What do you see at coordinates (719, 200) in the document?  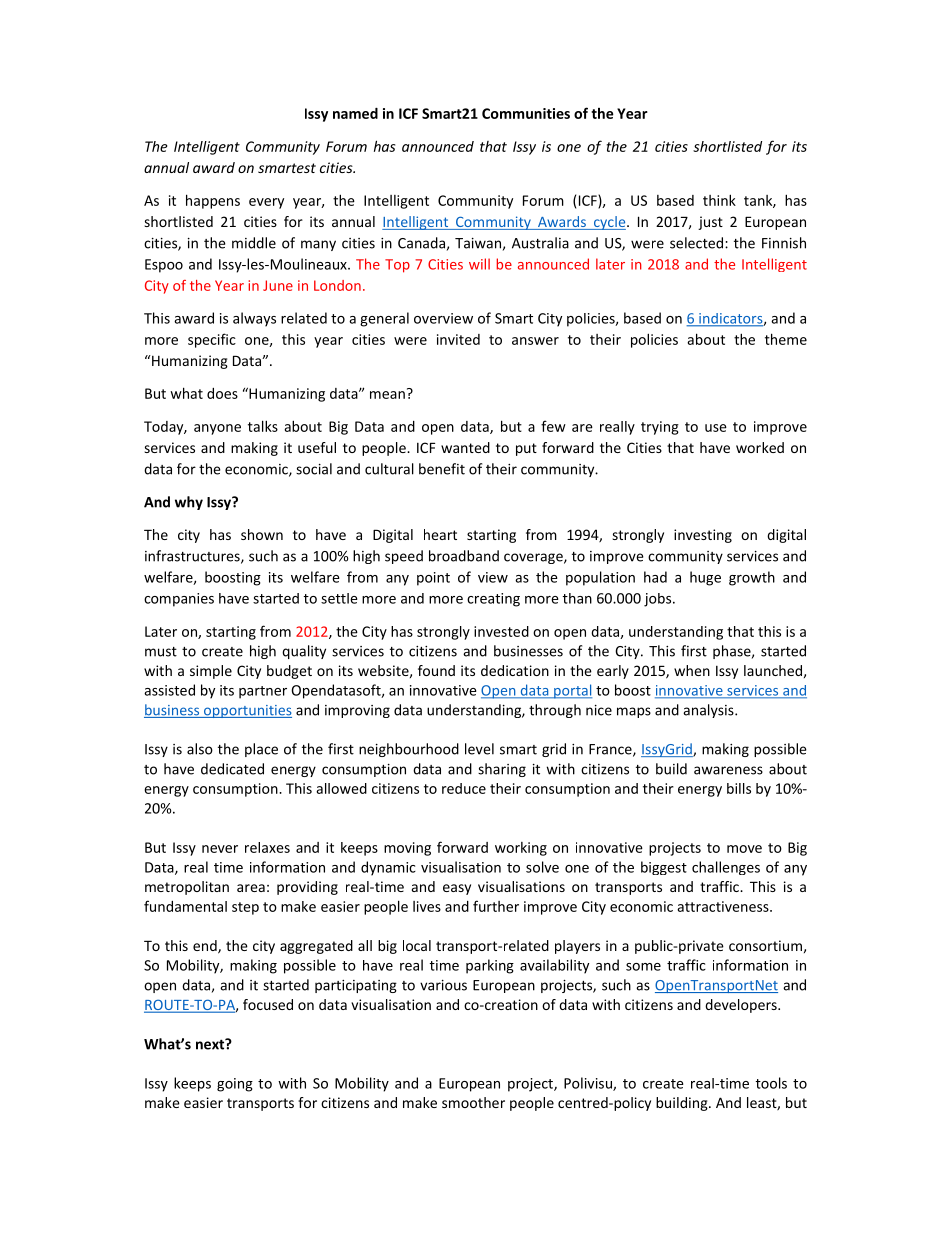 I see `think` at bounding box center [719, 200].
